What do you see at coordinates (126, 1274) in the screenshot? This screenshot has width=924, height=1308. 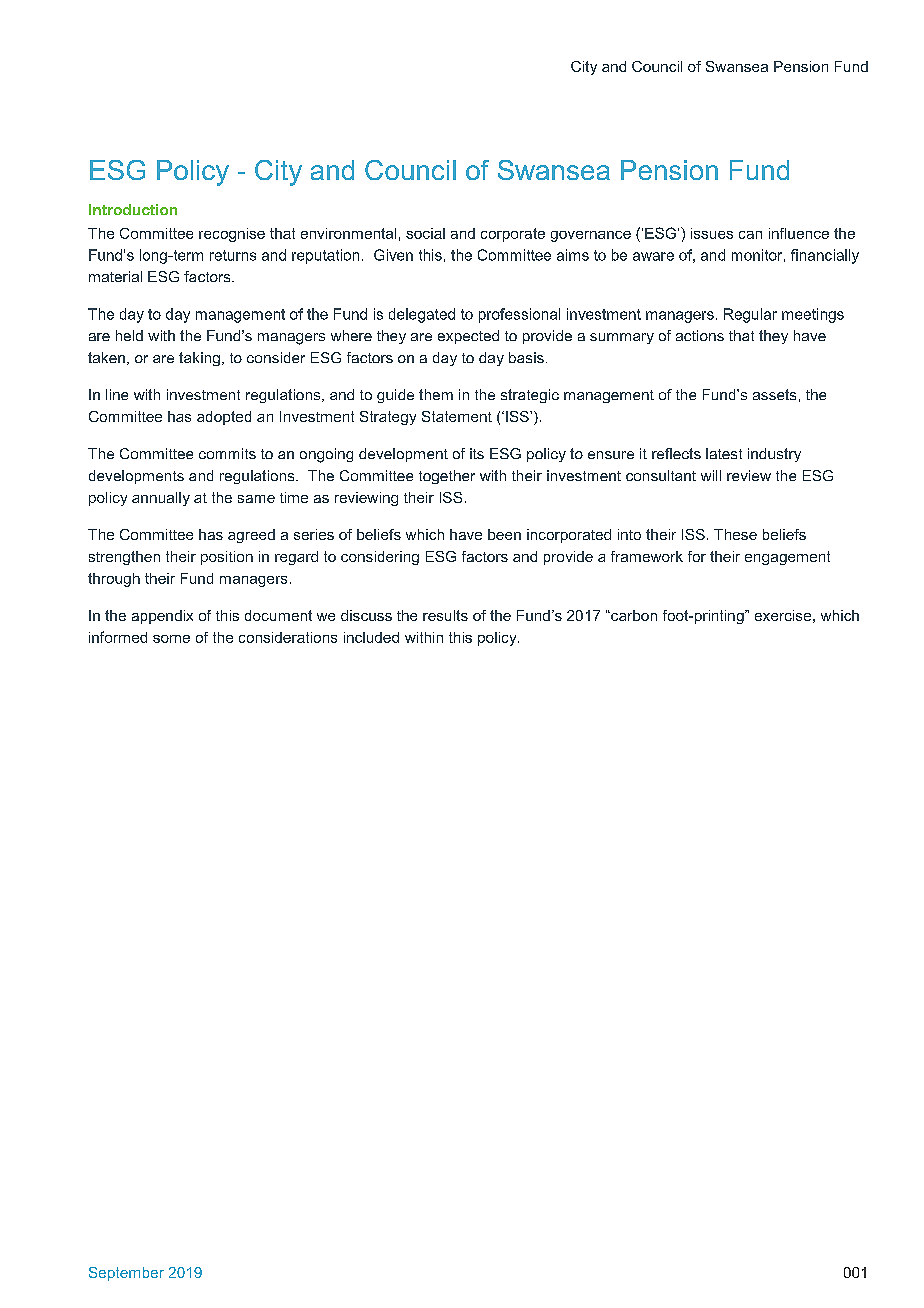 I see `September` at bounding box center [126, 1274].
